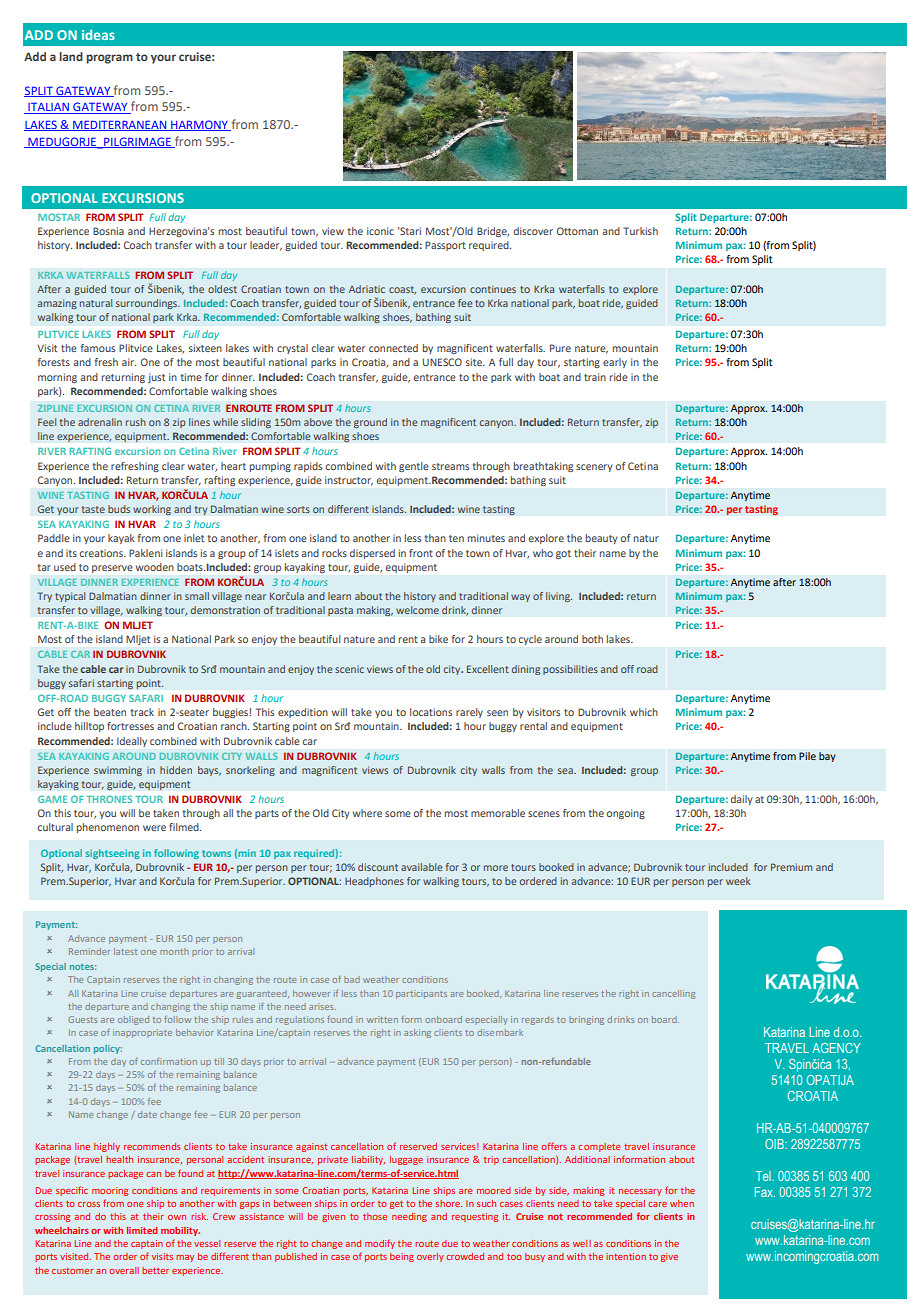  Describe the element at coordinates (442, 362) in the screenshot. I see `UNESCO` at that location.
